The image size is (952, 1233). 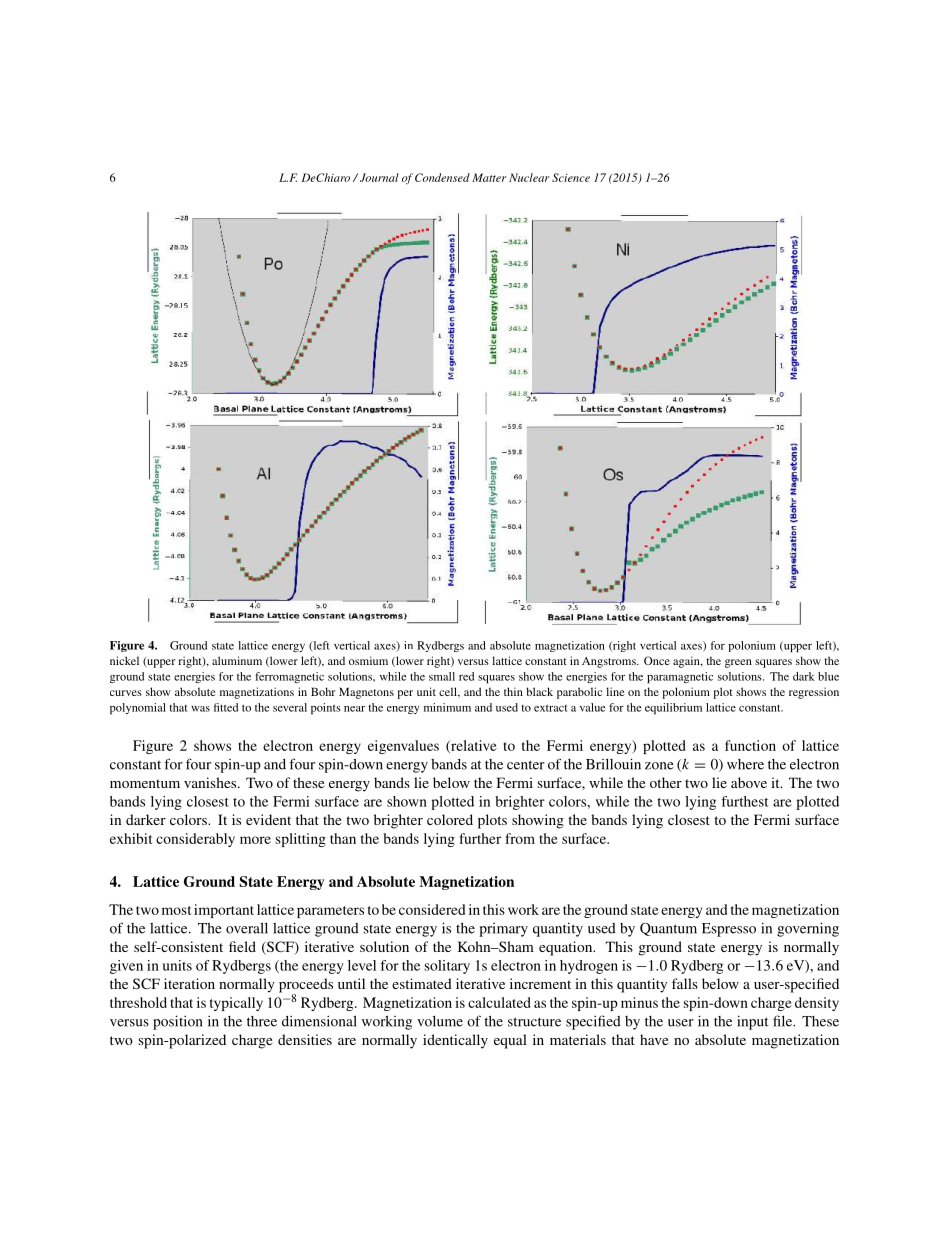 What do you see at coordinates (738, 663) in the image?
I see `green` at bounding box center [738, 663].
